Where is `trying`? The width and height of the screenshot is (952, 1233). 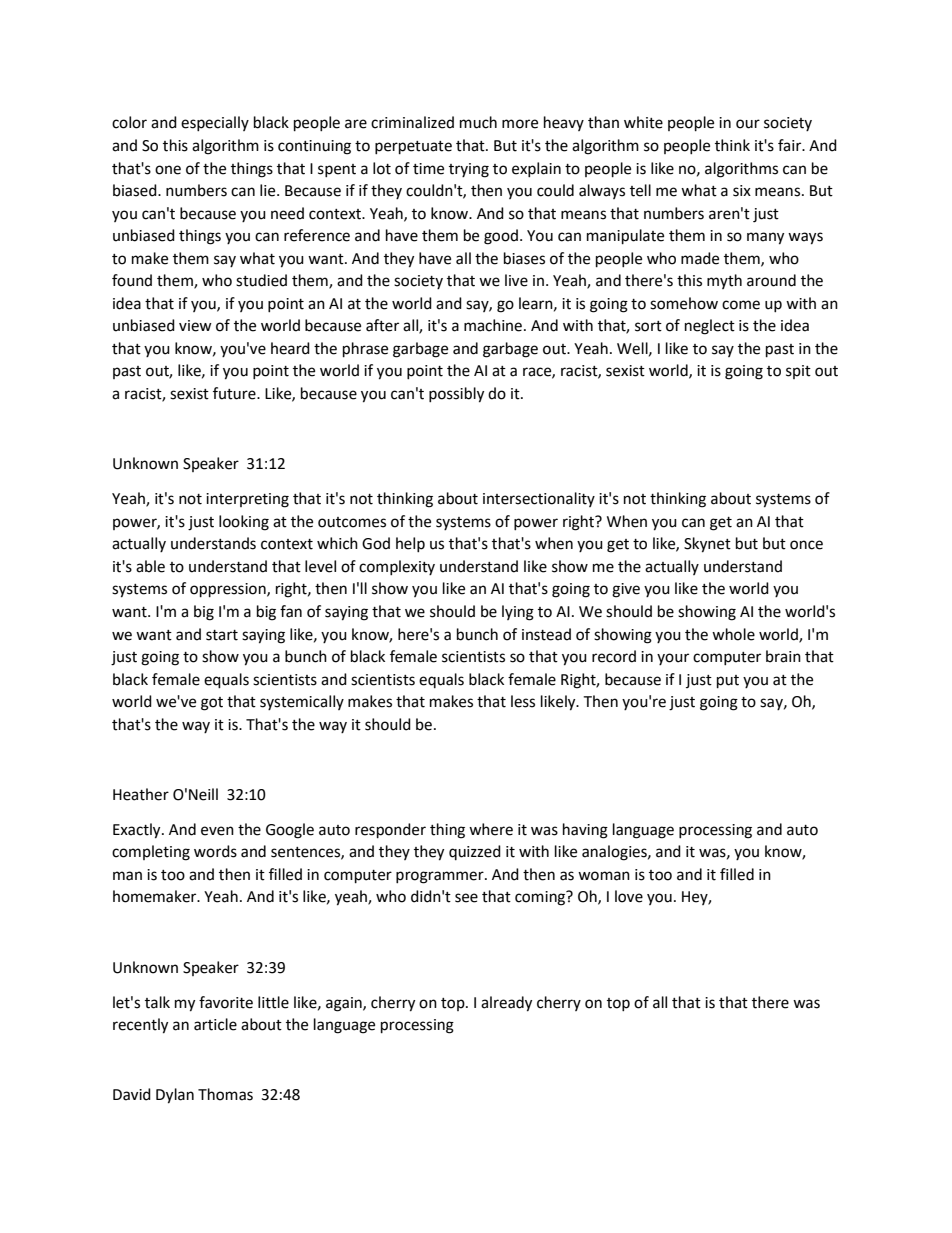 trying is located at coordinates (469, 170).
